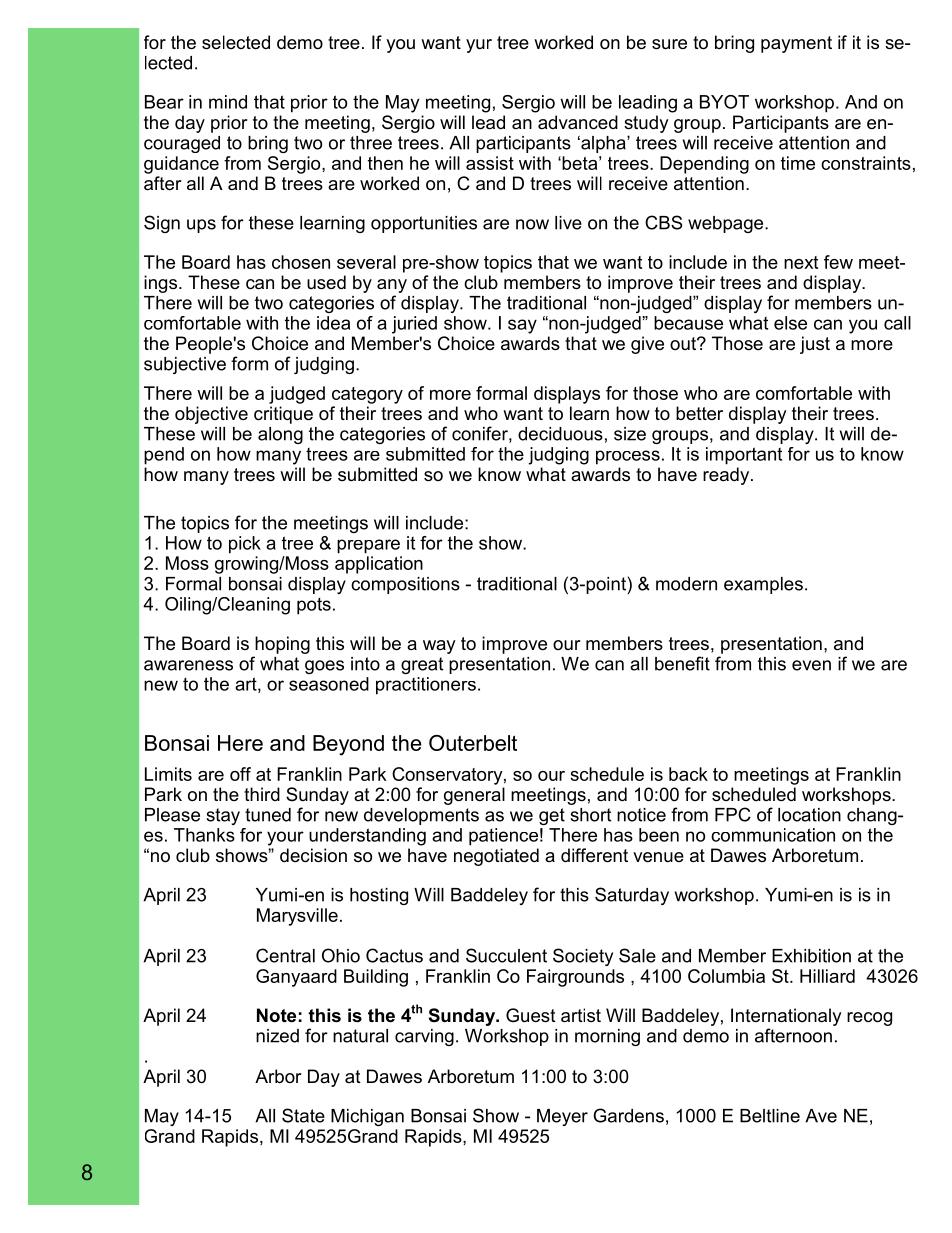  Describe the element at coordinates (796, 44) in the screenshot. I see `payment` at that location.
